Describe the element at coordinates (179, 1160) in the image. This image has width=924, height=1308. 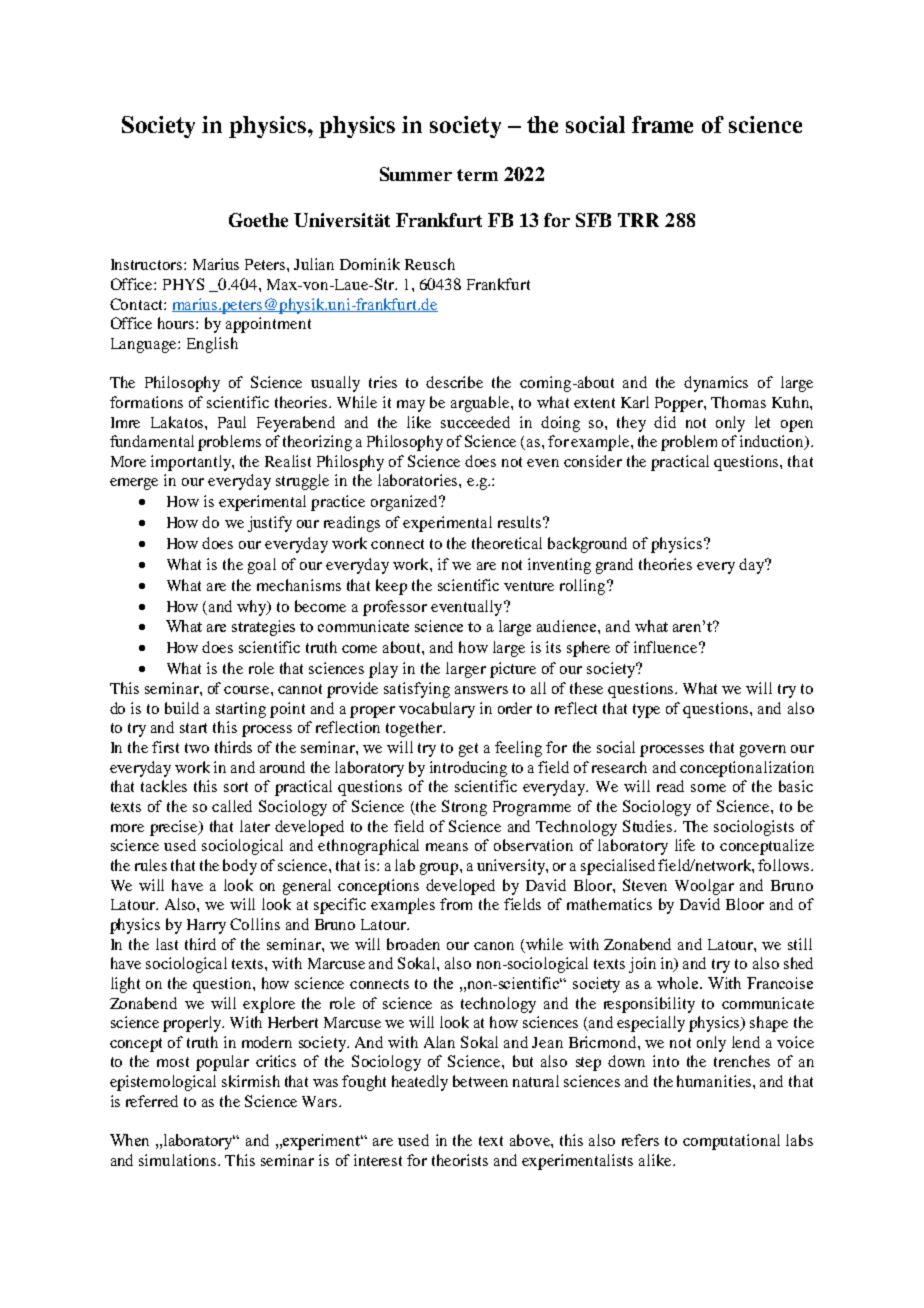
I see `simulations` at that location.
